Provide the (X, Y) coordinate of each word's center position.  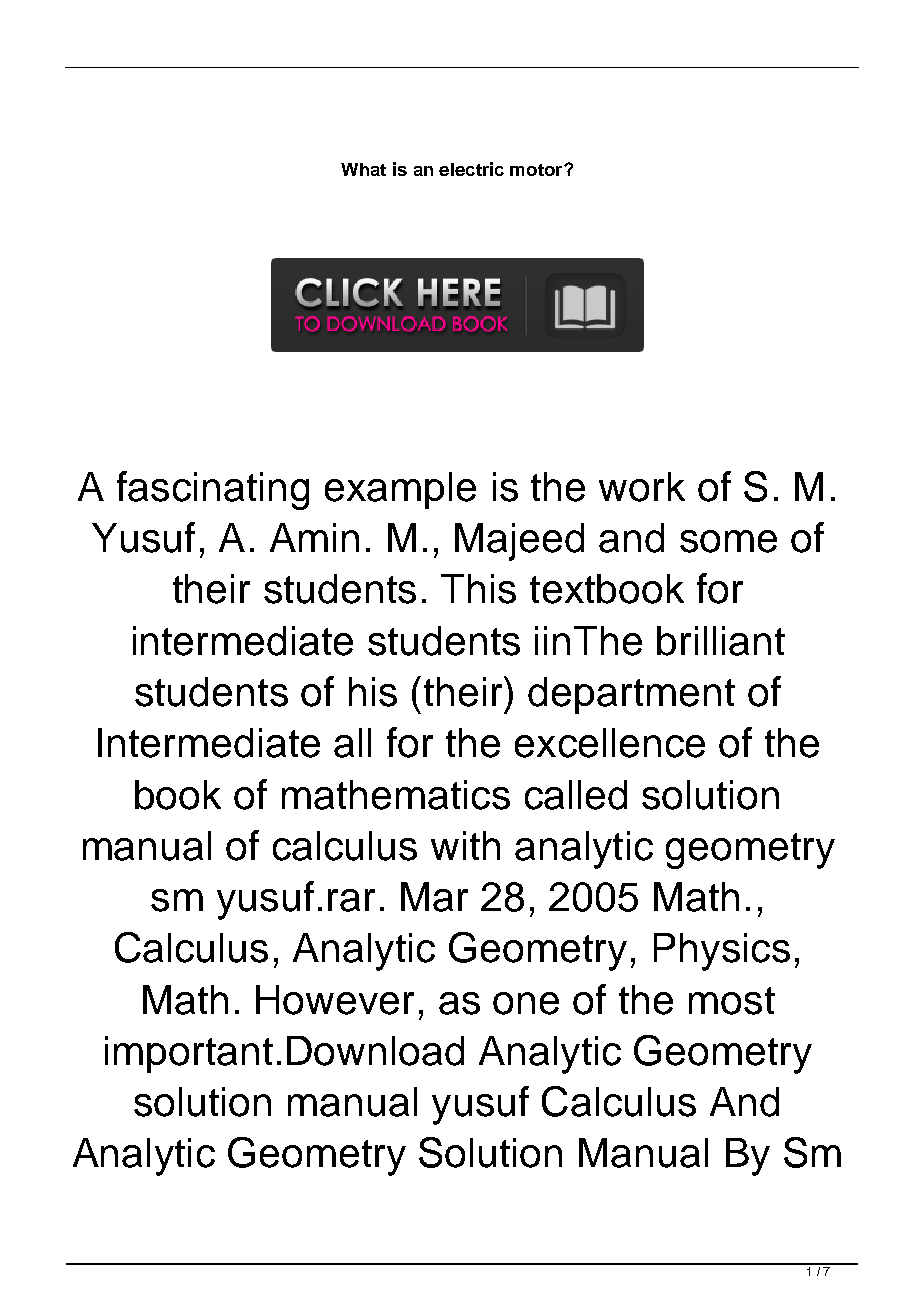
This (478, 589)
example (400, 490)
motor (537, 170)
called (576, 795)
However (335, 1000)
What (363, 169)
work (642, 487)
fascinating (213, 490)
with (465, 845)
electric (471, 169)
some (728, 541)
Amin (314, 537)
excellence (610, 743)
